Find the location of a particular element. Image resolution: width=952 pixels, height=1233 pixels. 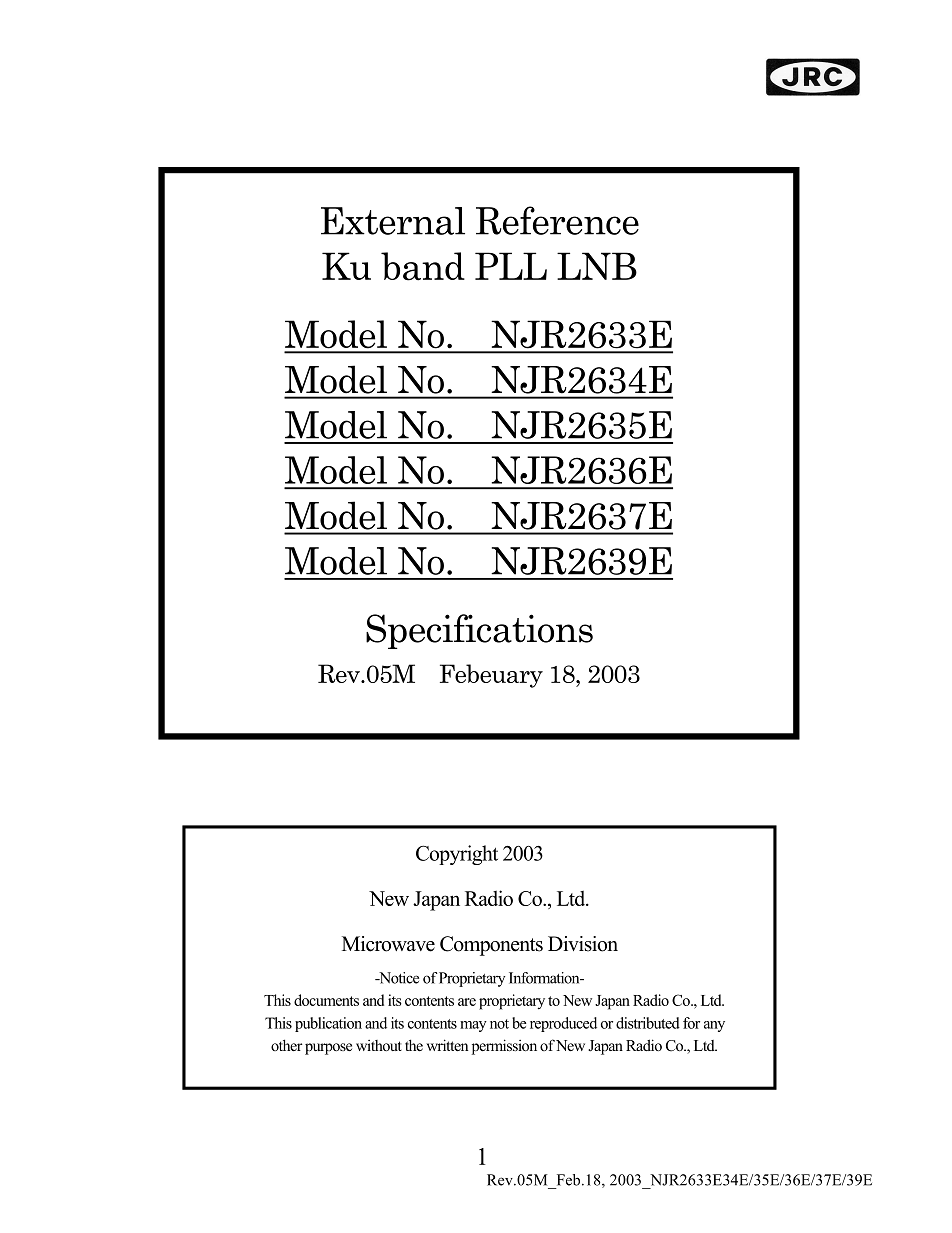

Components is located at coordinates (491, 946).
